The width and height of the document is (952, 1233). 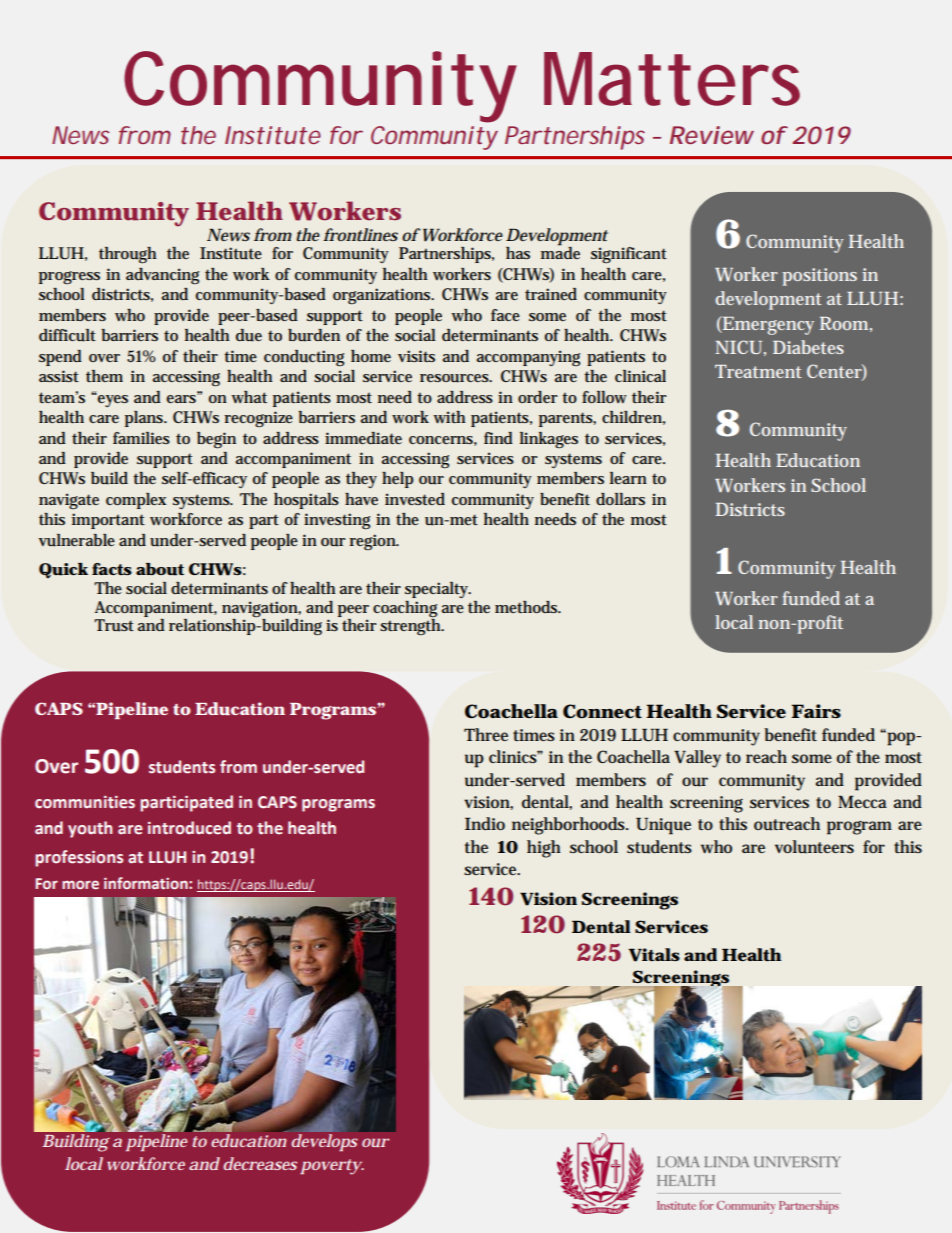 What do you see at coordinates (712, 135) in the document?
I see `Review` at bounding box center [712, 135].
